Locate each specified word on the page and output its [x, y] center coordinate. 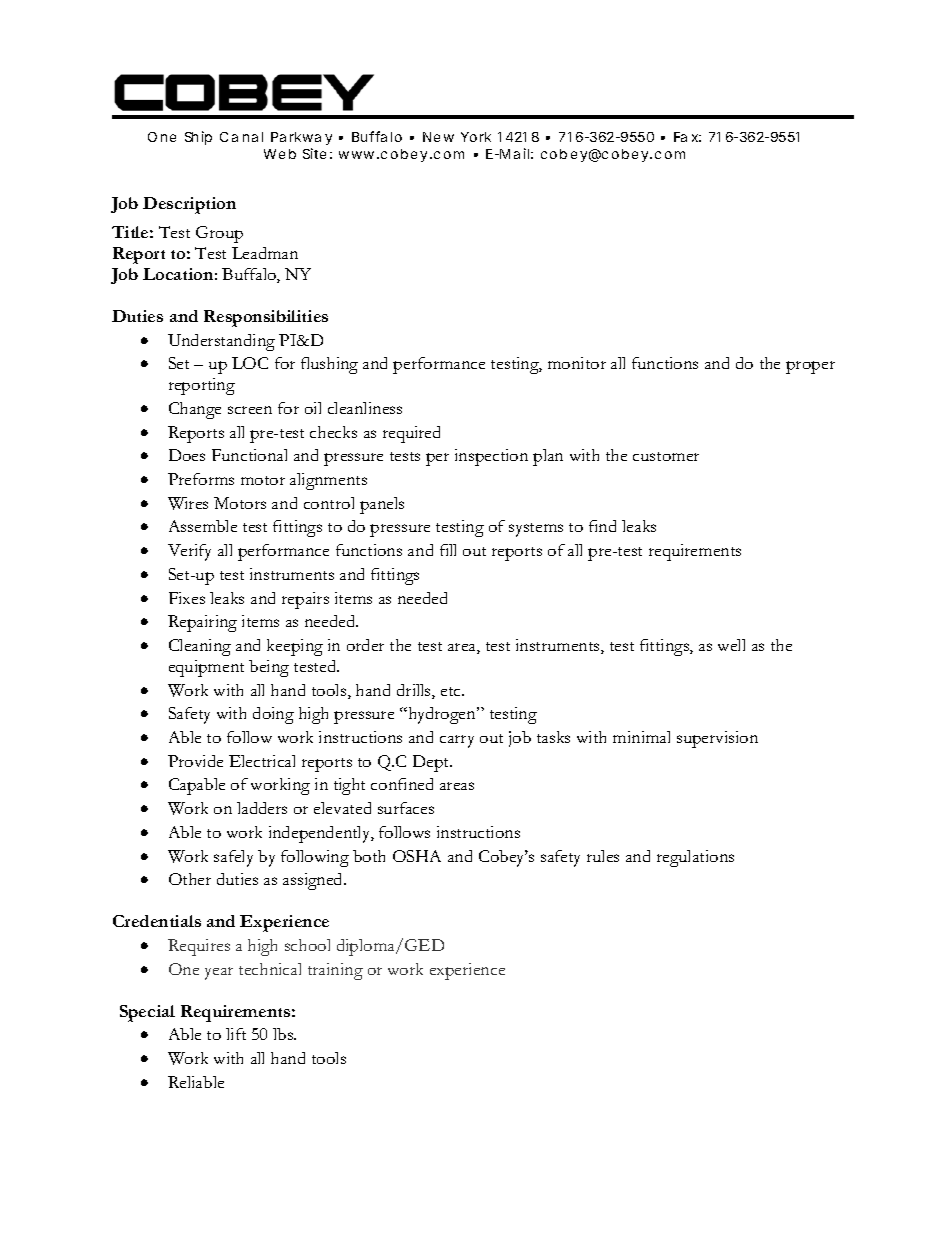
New [438, 137]
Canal [241, 137]
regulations [695, 858]
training [335, 971]
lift [236, 1034]
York [476, 137]
